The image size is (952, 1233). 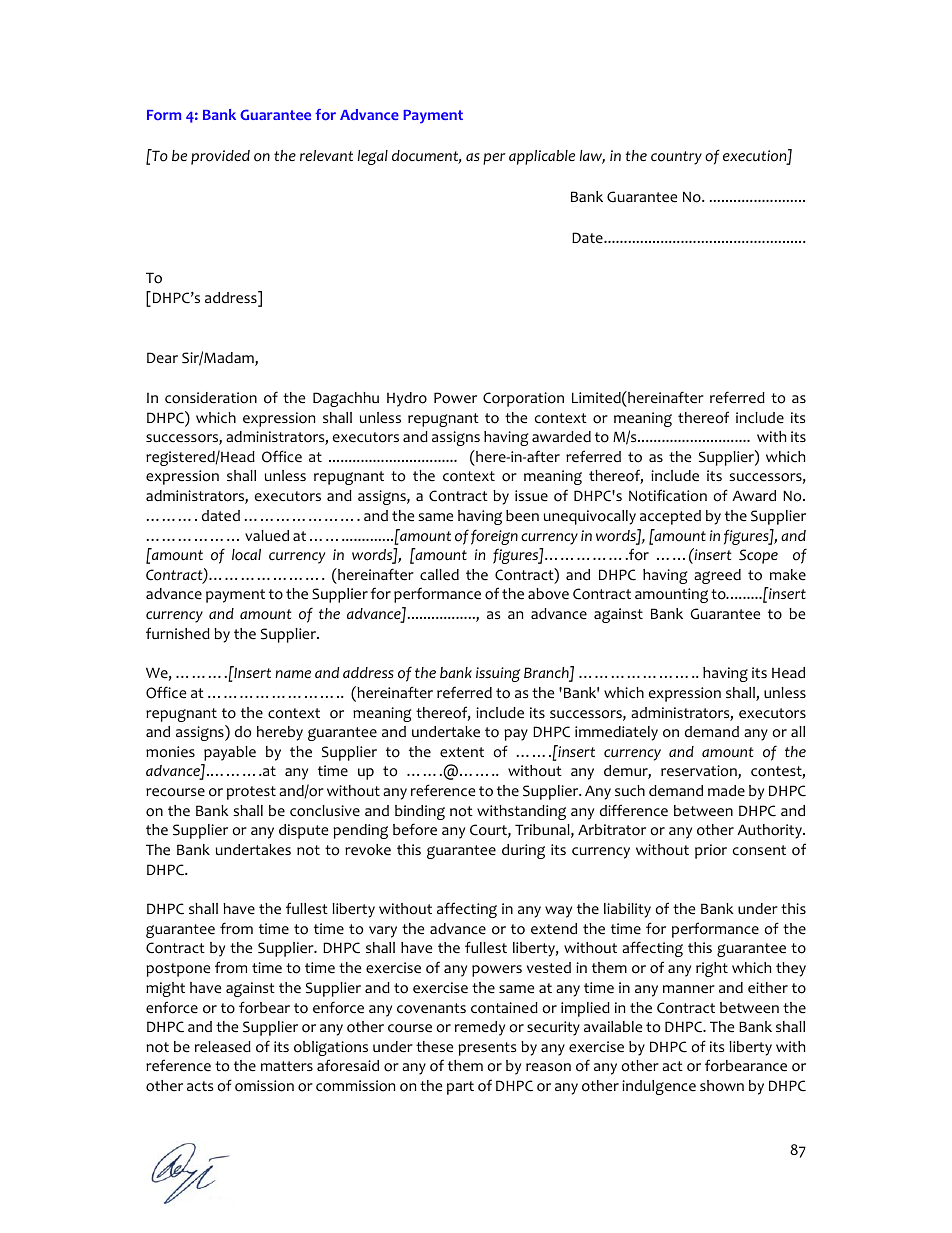 What do you see at coordinates (542, 157) in the screenshot?
I see `applicable` at bounding box center [542, 157].
